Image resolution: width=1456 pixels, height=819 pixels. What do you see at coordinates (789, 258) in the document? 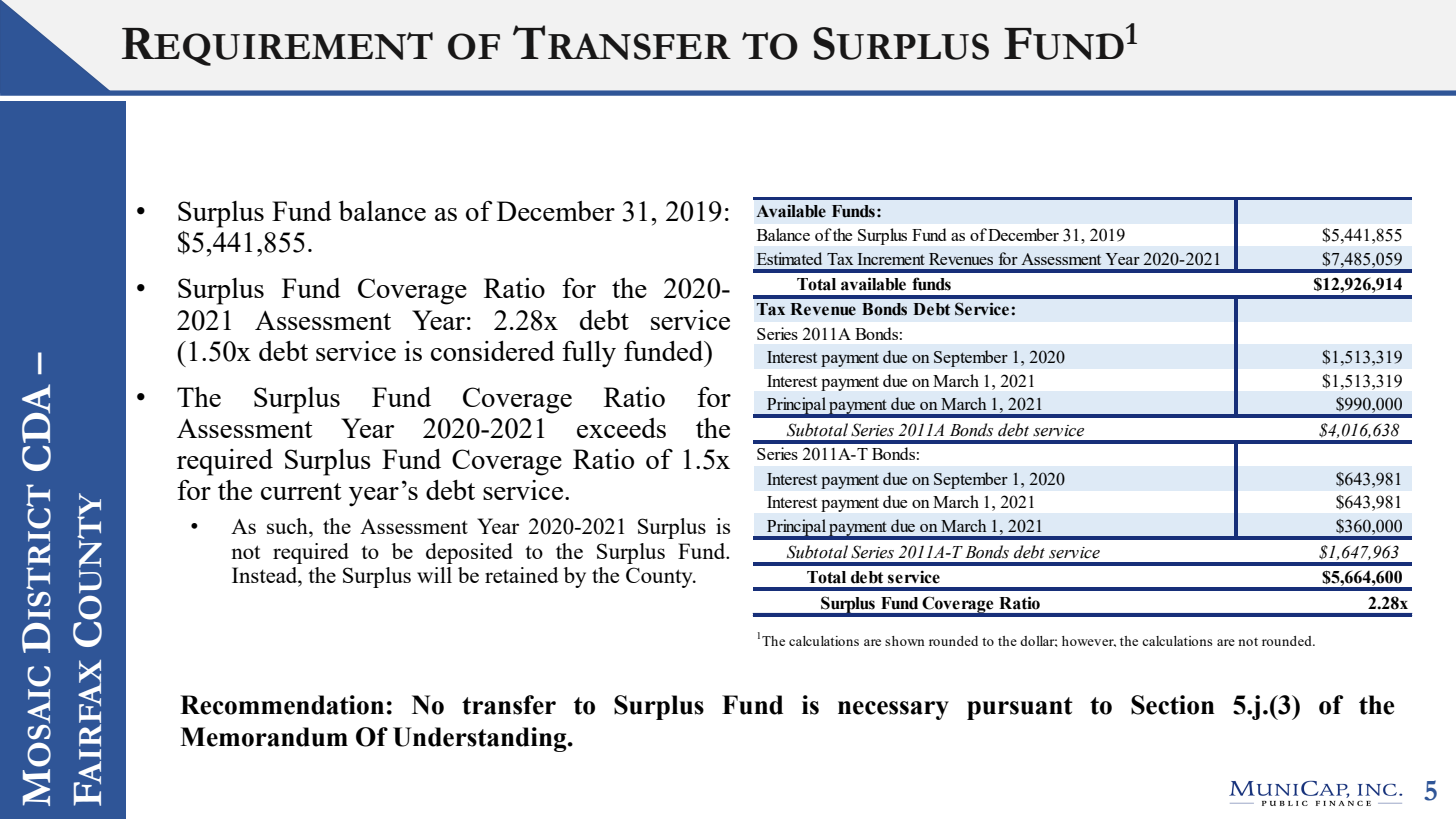
I see `Estimated` at bounding box center [789, 258].
